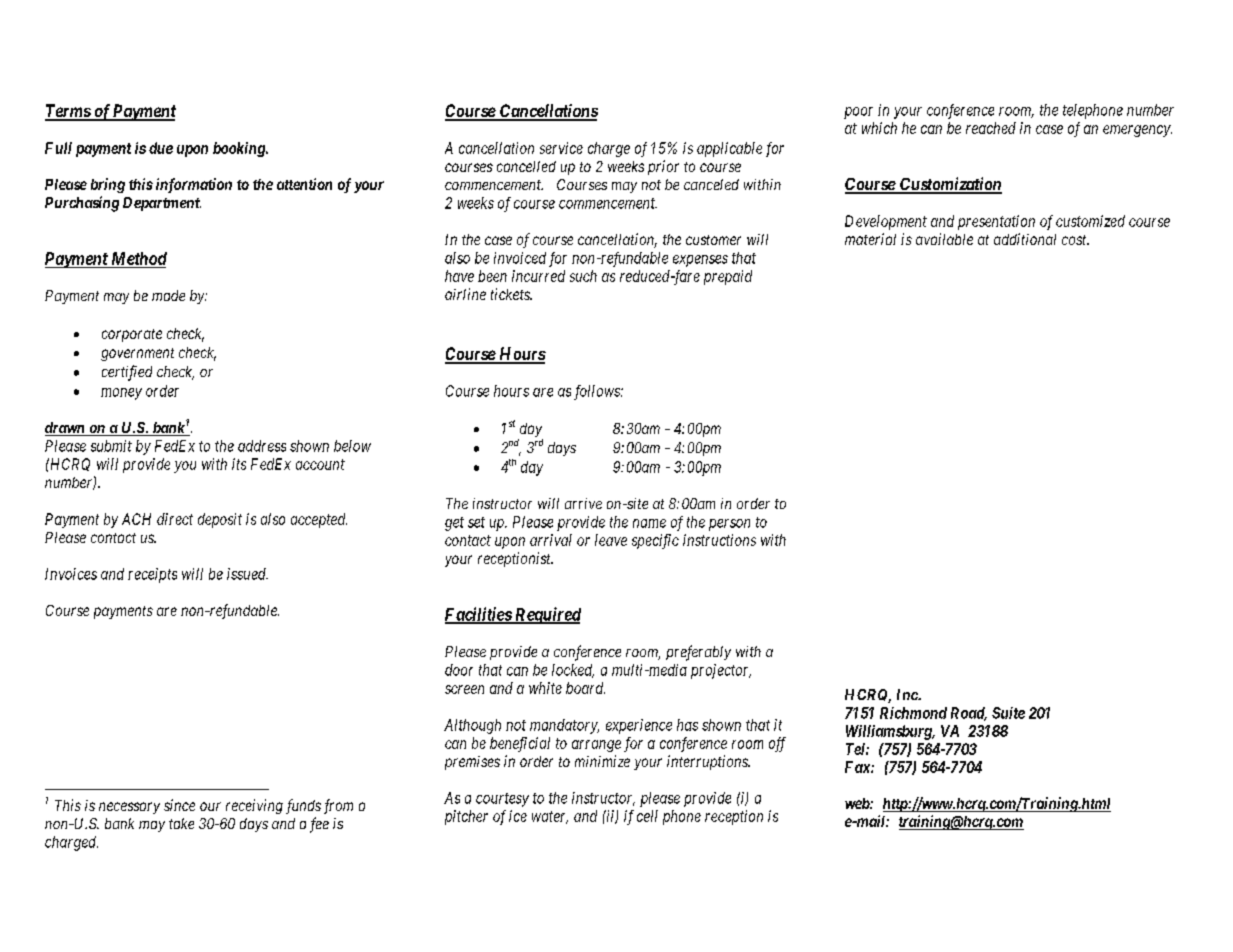  I want to click on additional, so click(1025, 239).
